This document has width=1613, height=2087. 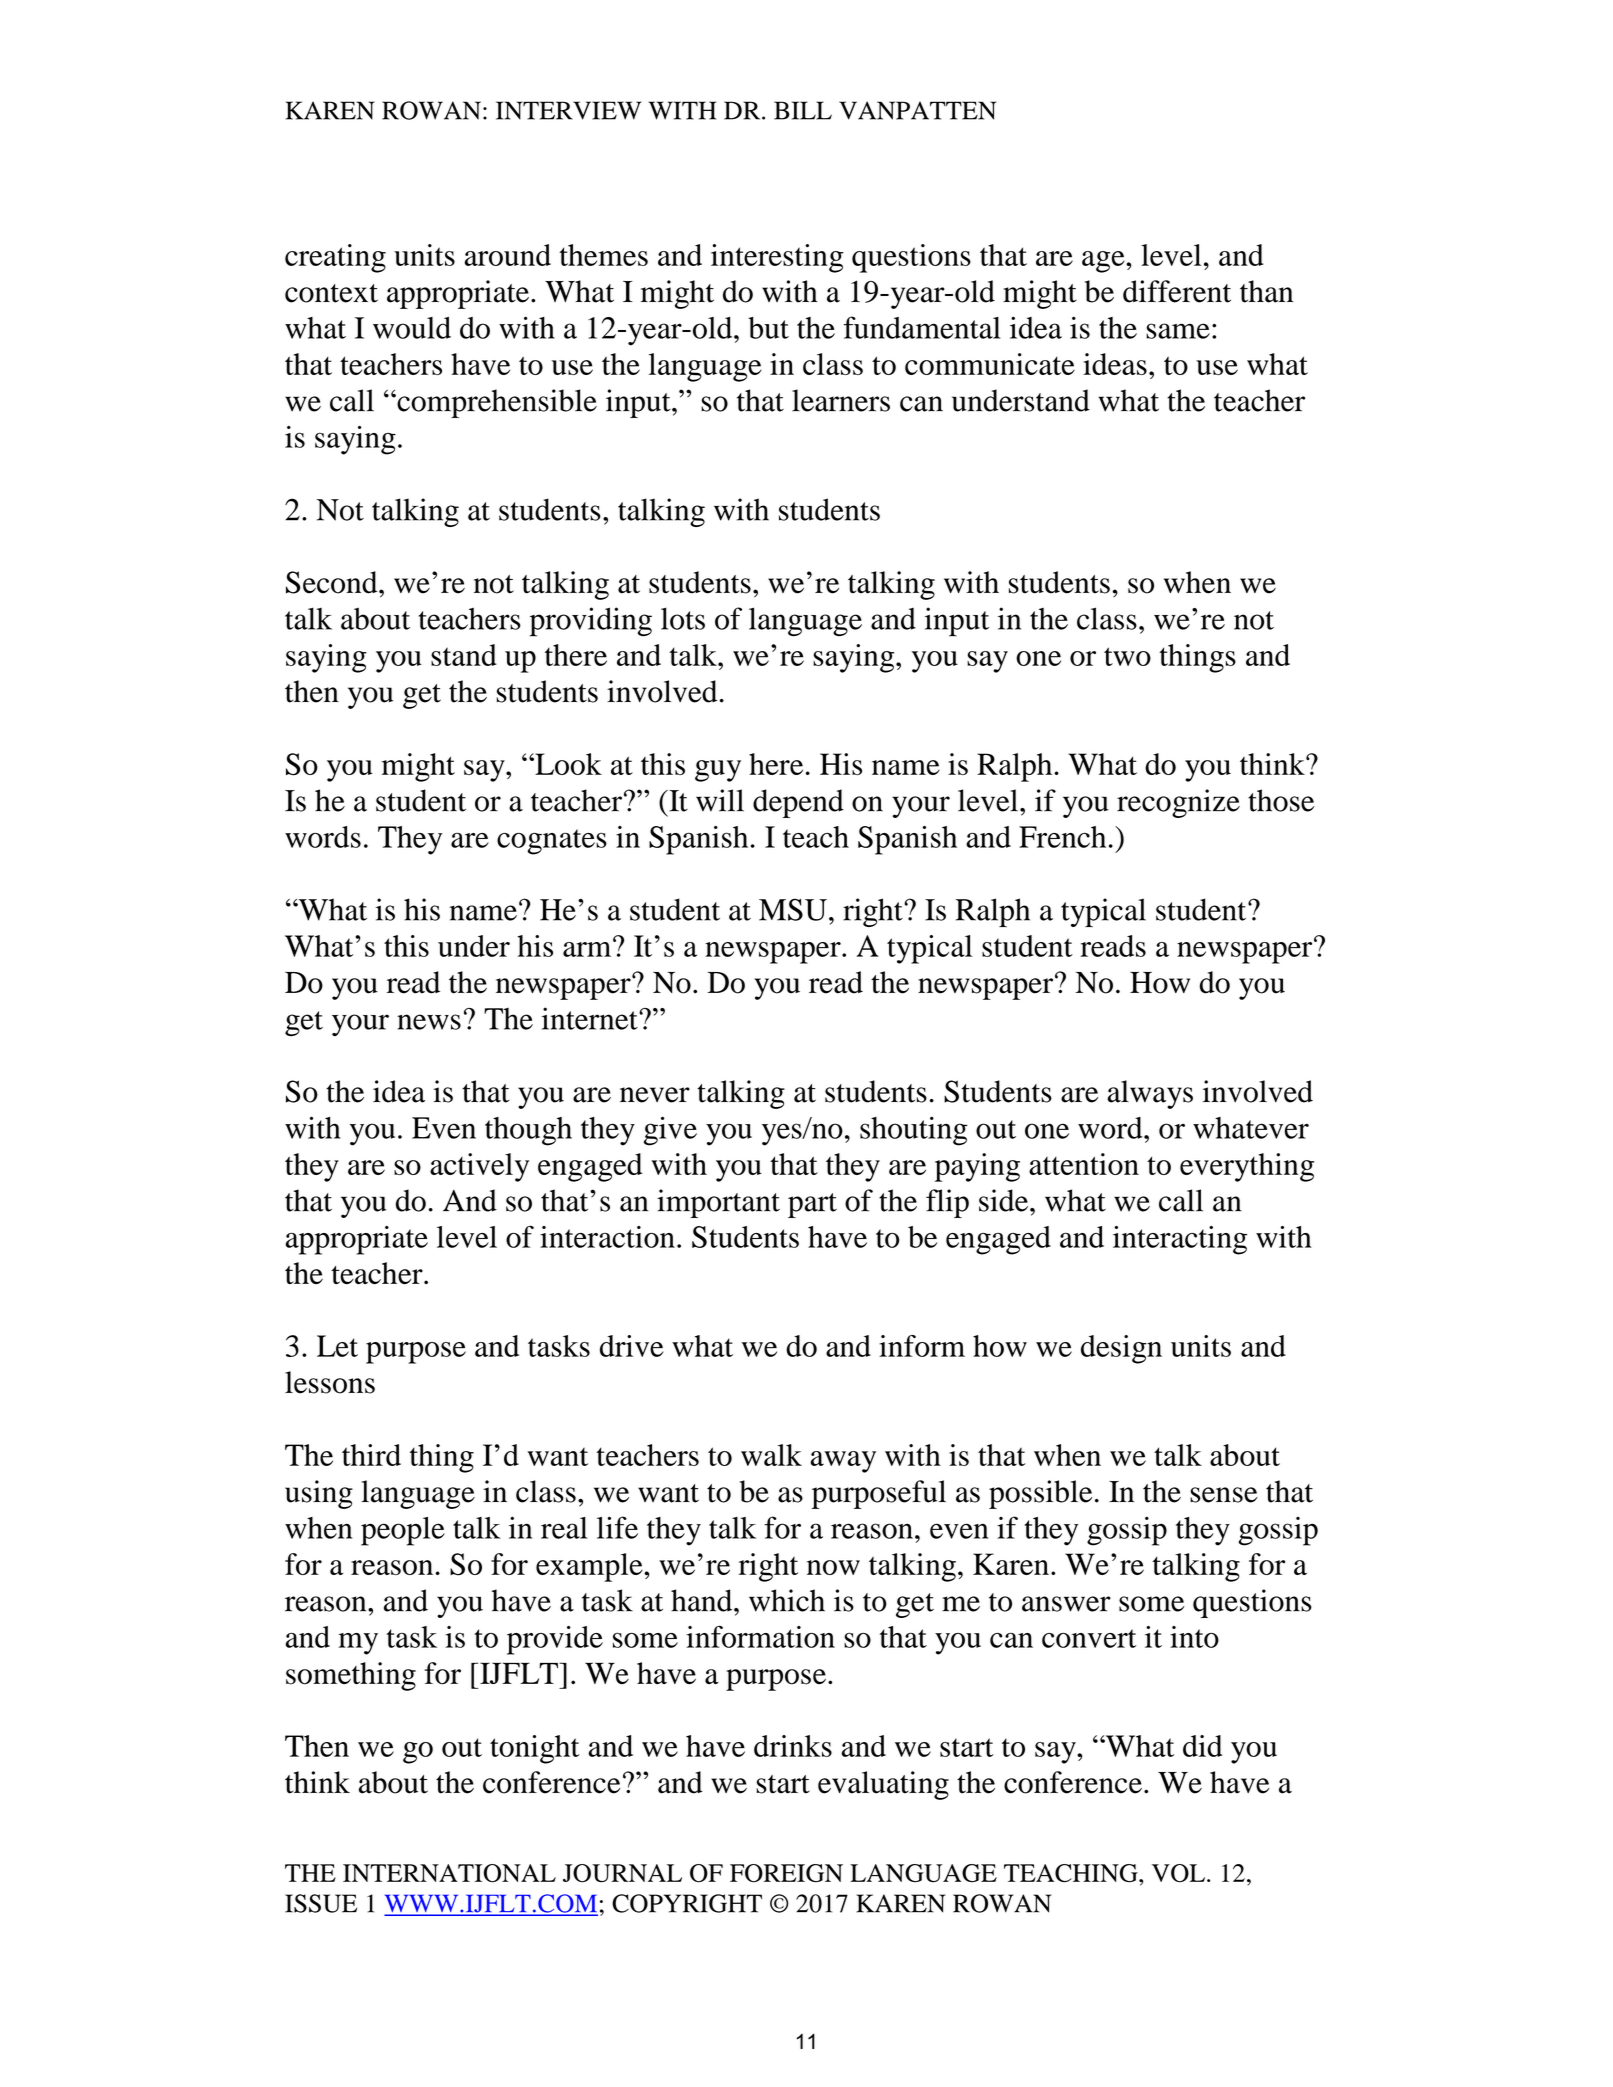 I want to click on INTERNATIONAL, so click(x=449, y=1873).
